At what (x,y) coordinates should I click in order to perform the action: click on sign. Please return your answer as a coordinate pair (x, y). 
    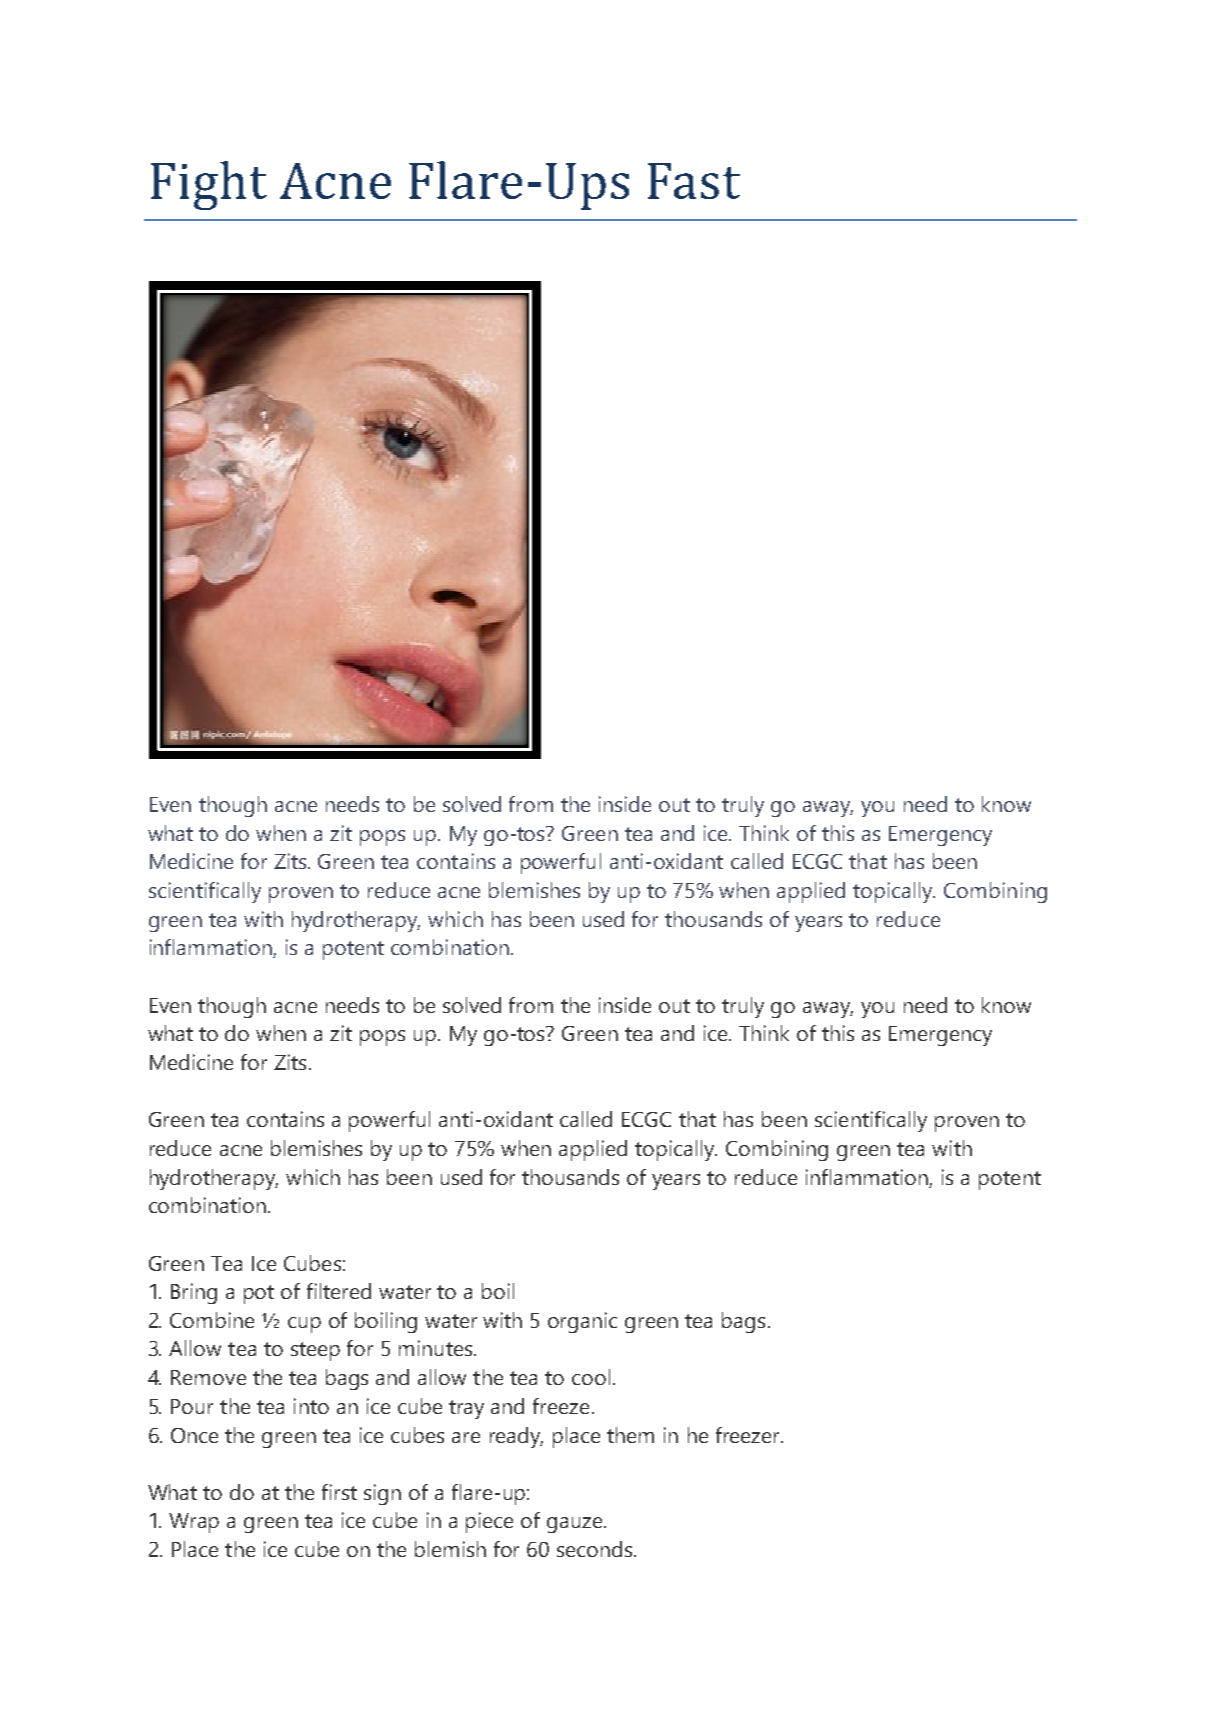
    Looking at the image, I should click on (382, 1494).
